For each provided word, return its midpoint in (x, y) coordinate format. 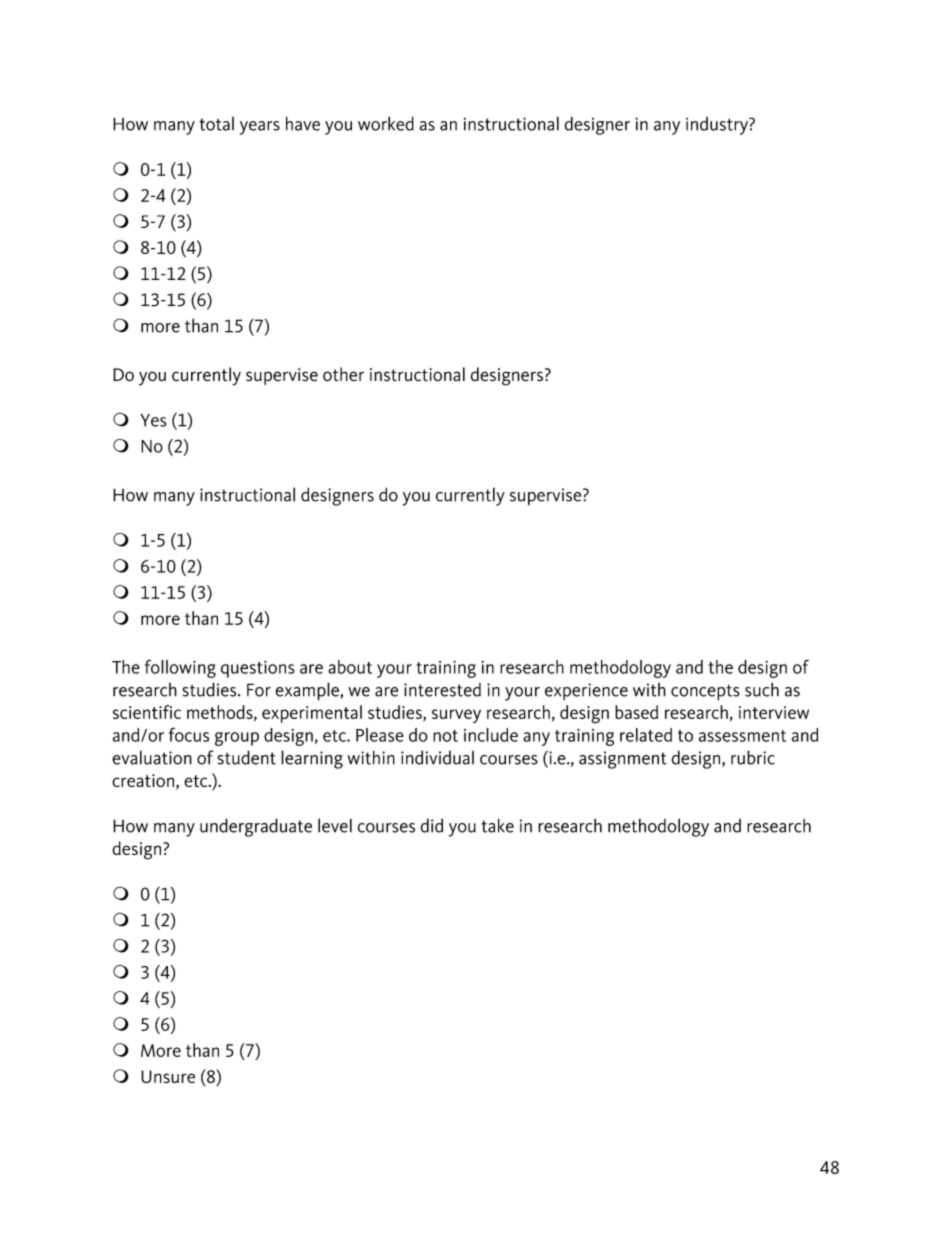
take (497, 825)
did (431, 825)
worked (386, 123)
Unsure (168, 1076)
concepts (705, 692)
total (217, 124)
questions (258, 669)
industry (718, 126)
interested (442, 690)
